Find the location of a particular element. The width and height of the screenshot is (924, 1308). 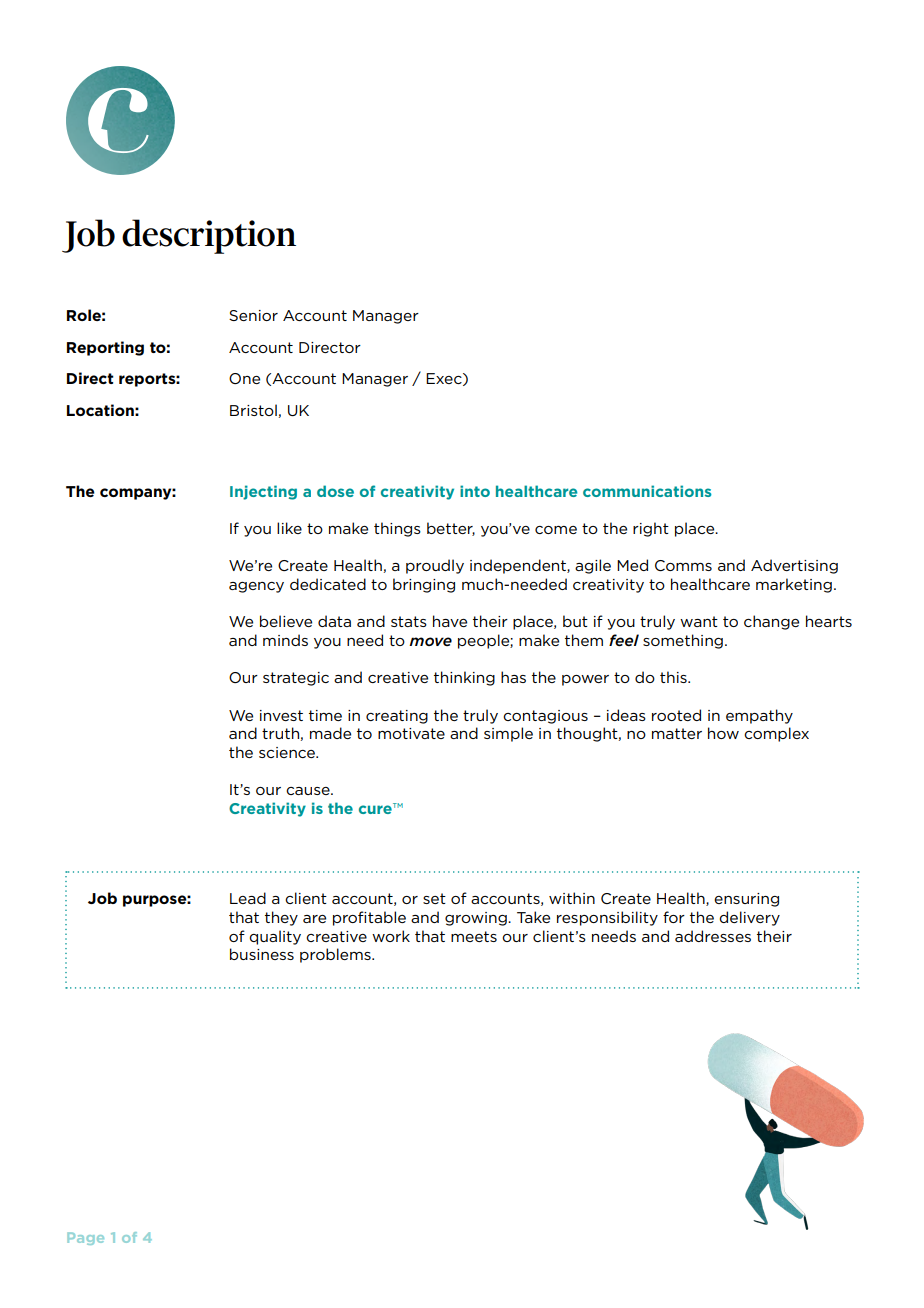

communications is located at coordinates (647, 491).
